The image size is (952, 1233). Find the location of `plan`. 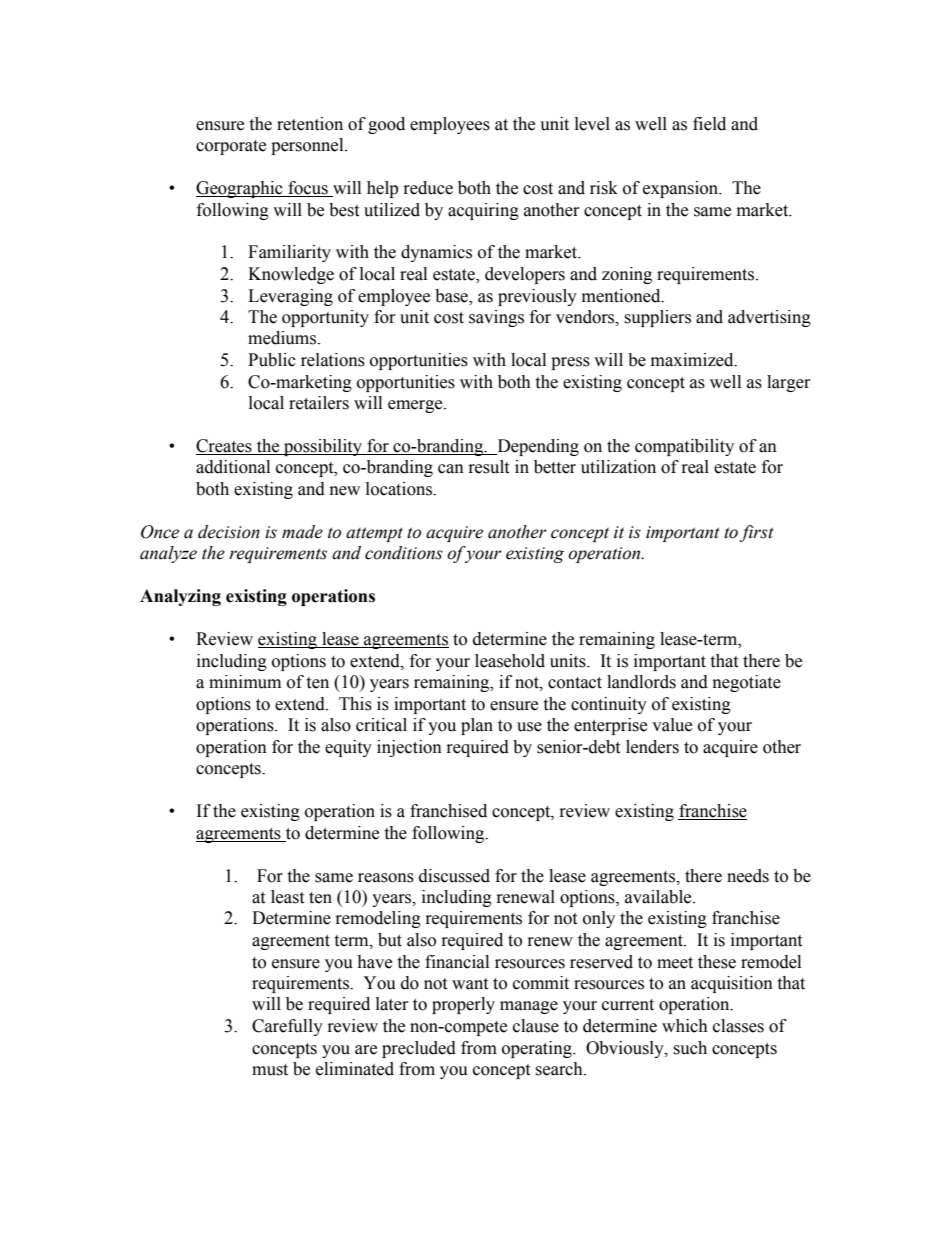

plan is located at coordinates (477, 726).
